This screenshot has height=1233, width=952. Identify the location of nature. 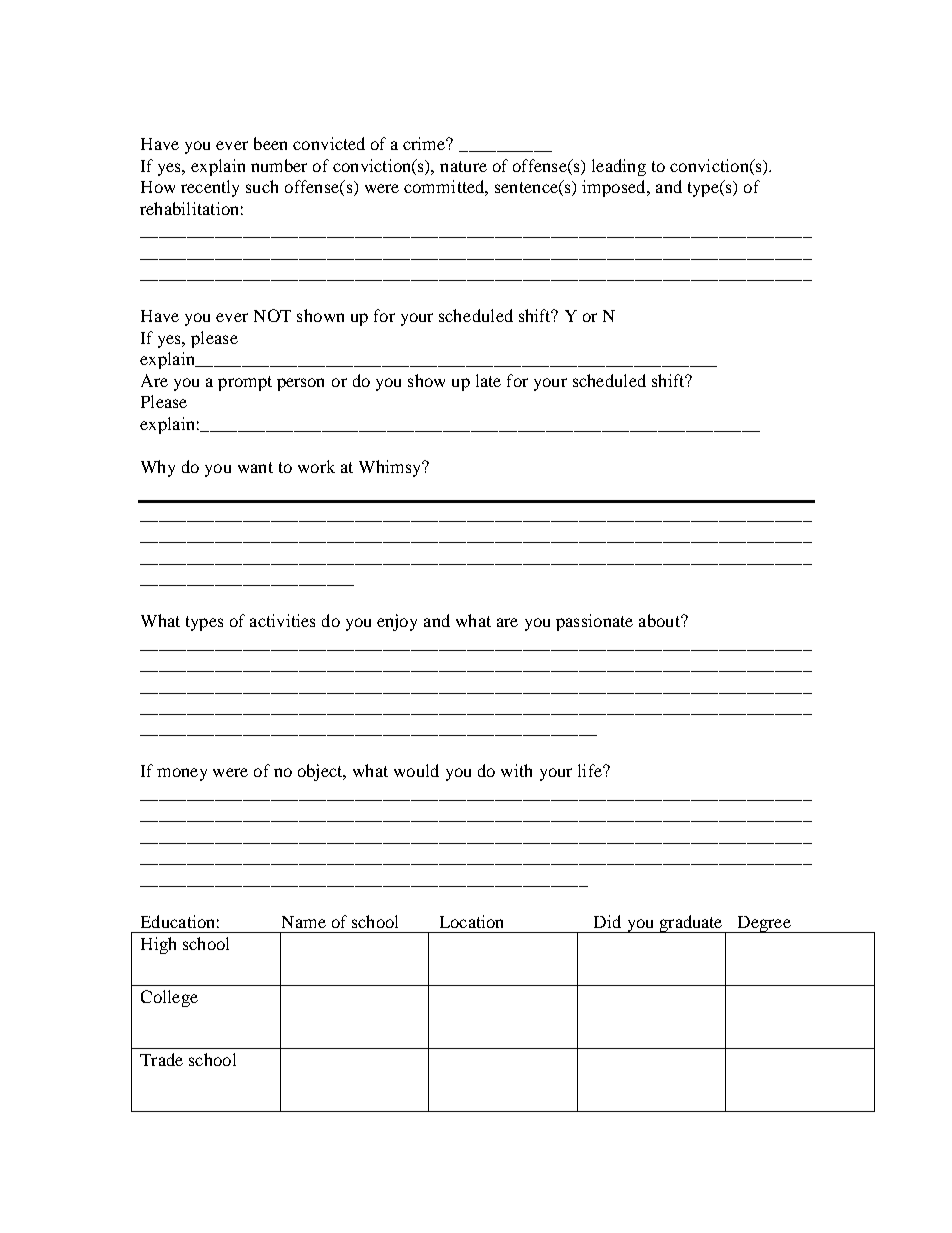
(463, 166).
